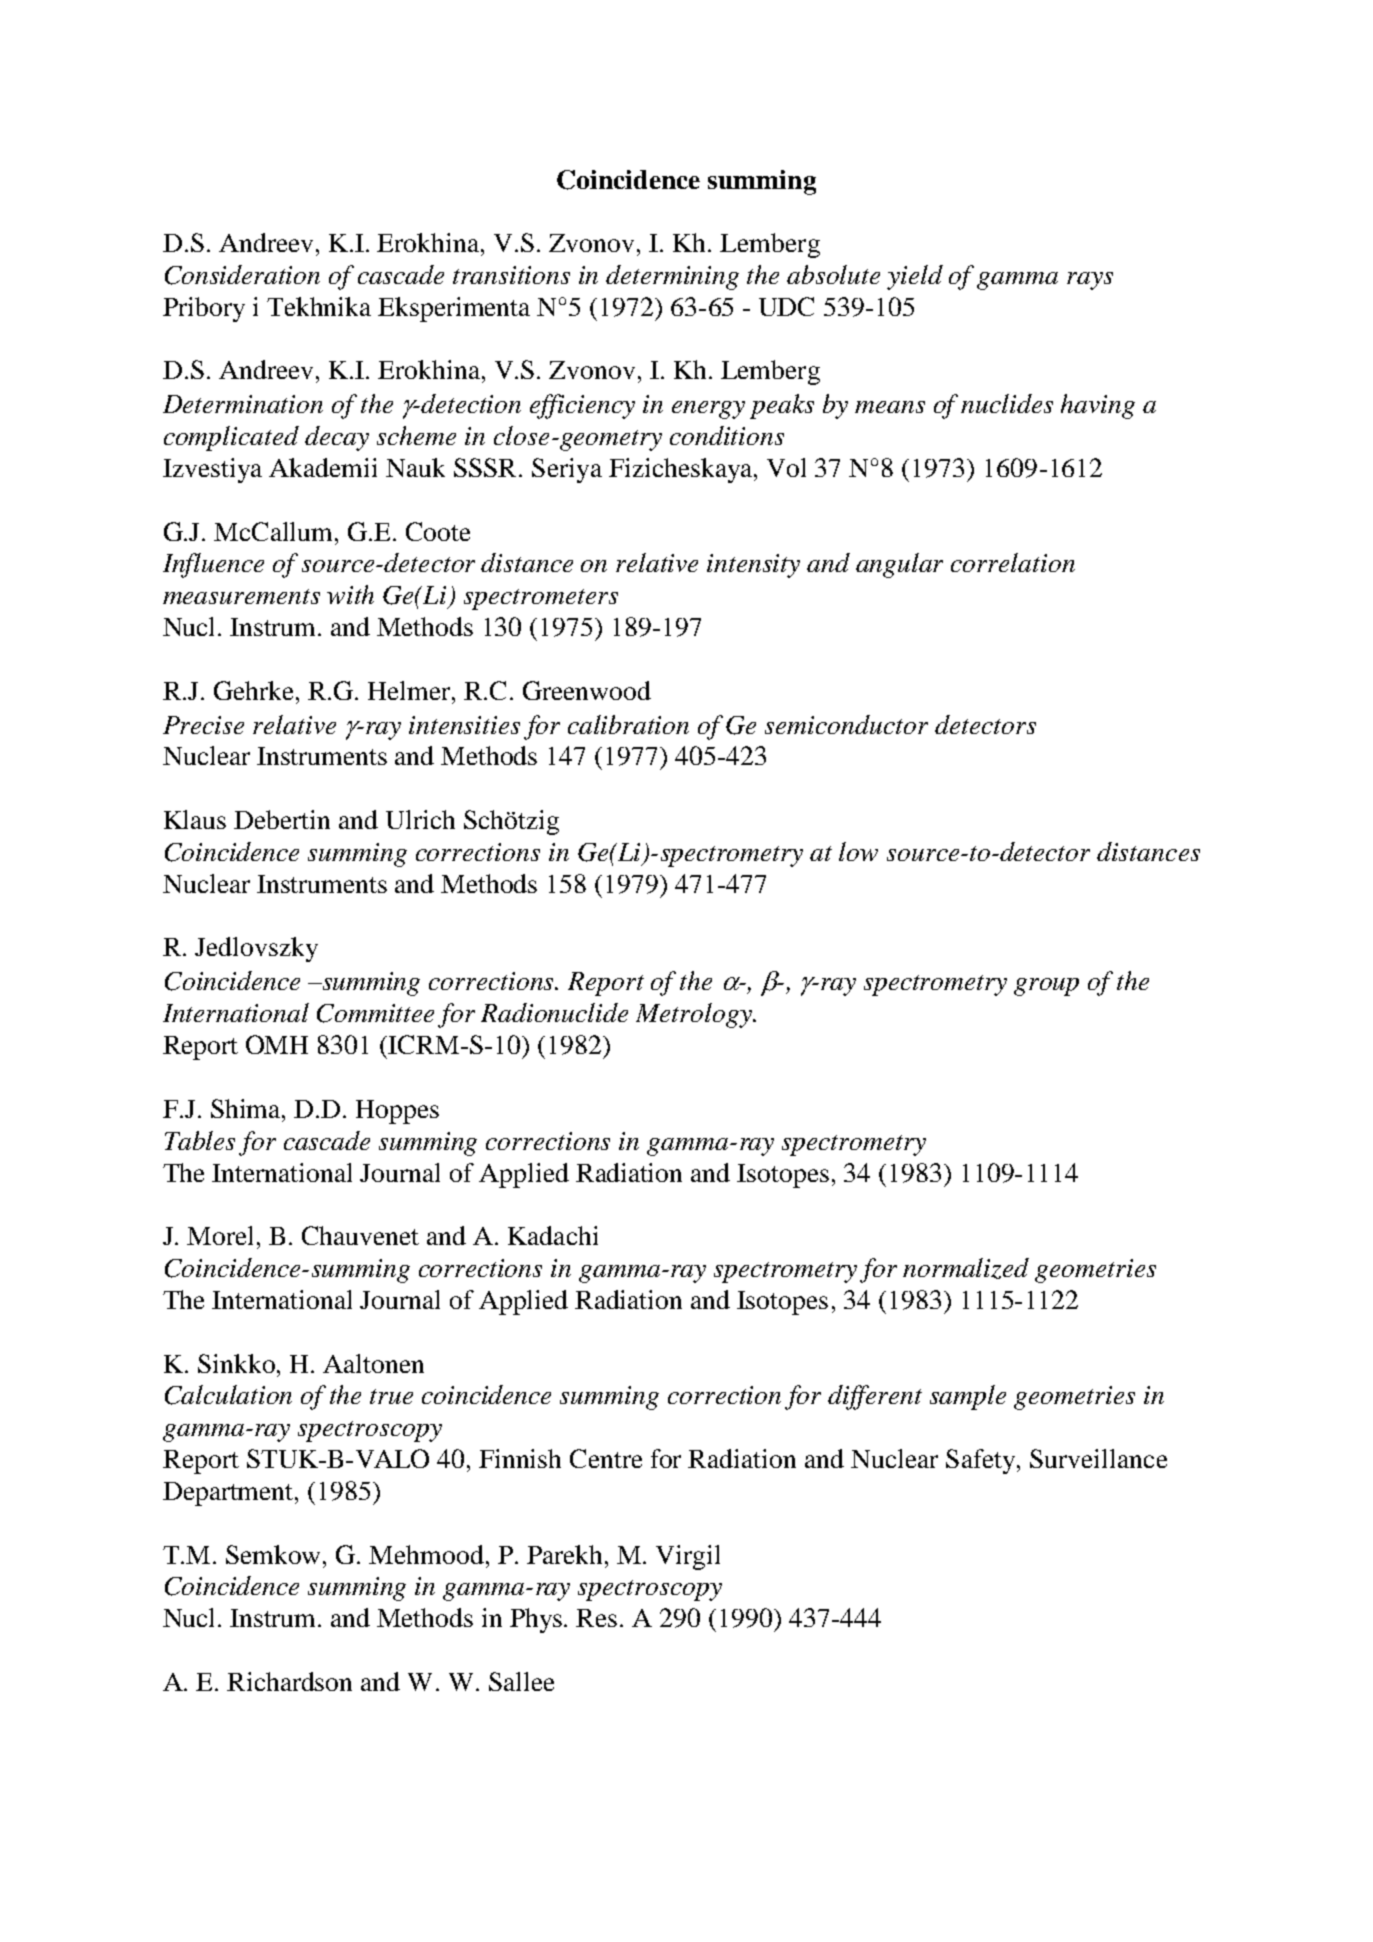 The image size is (1373, 1942). What do you see at coordinates (242, 275) in the screenshot?
I see `Consideration` at bounding box center [242, 275].
